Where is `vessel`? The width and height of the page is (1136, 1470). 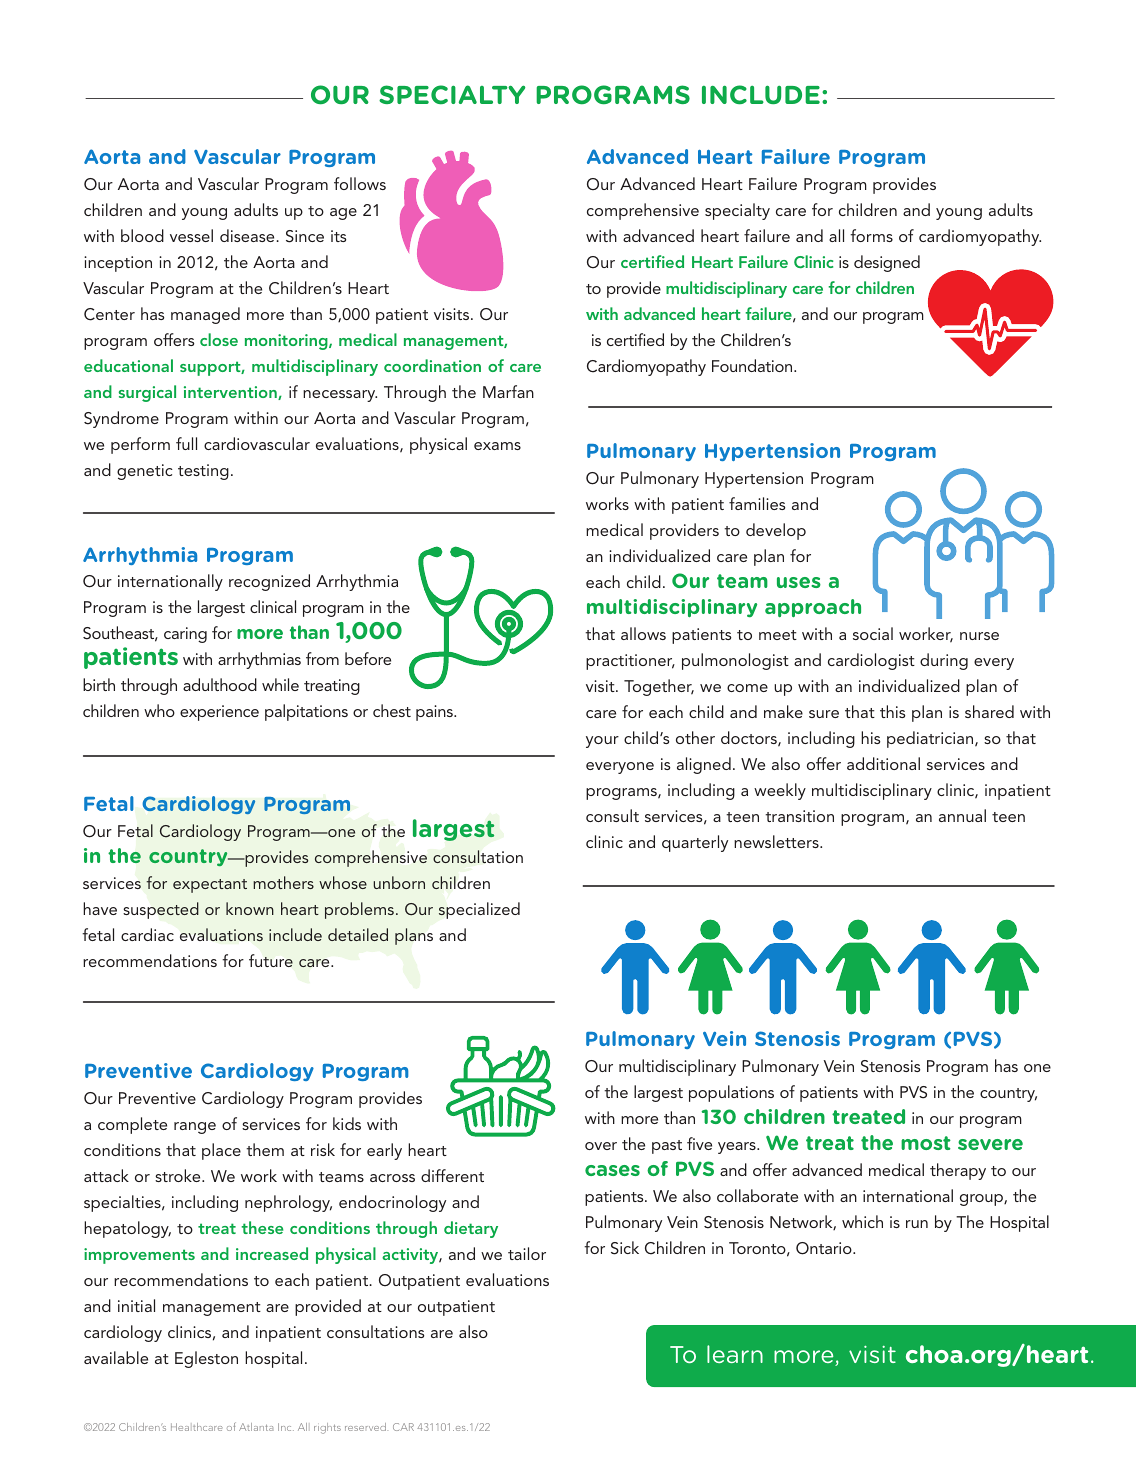
vessel is located at coordinates (191, 235).
